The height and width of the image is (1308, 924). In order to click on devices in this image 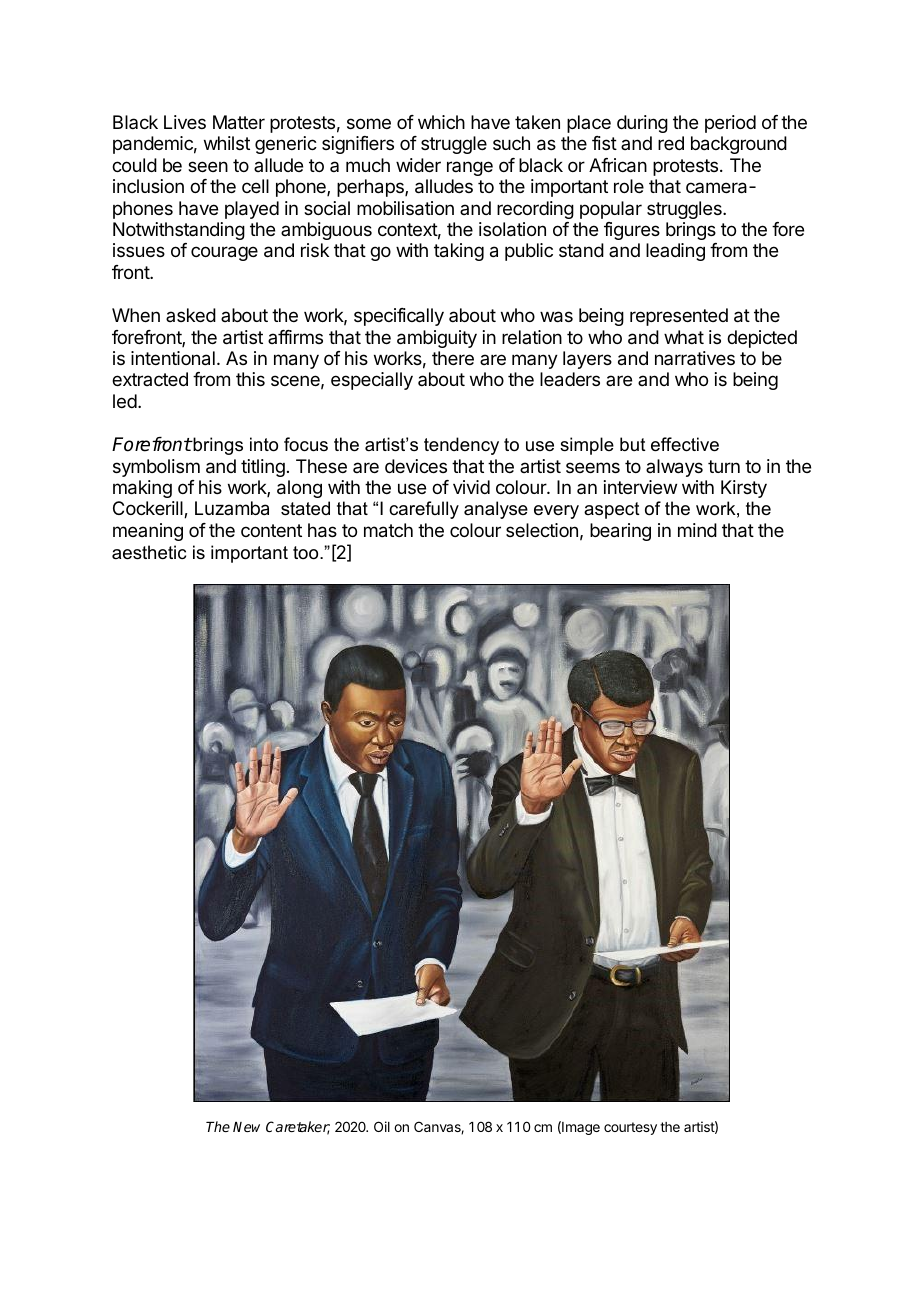, I will do `click(416, 466)`.
